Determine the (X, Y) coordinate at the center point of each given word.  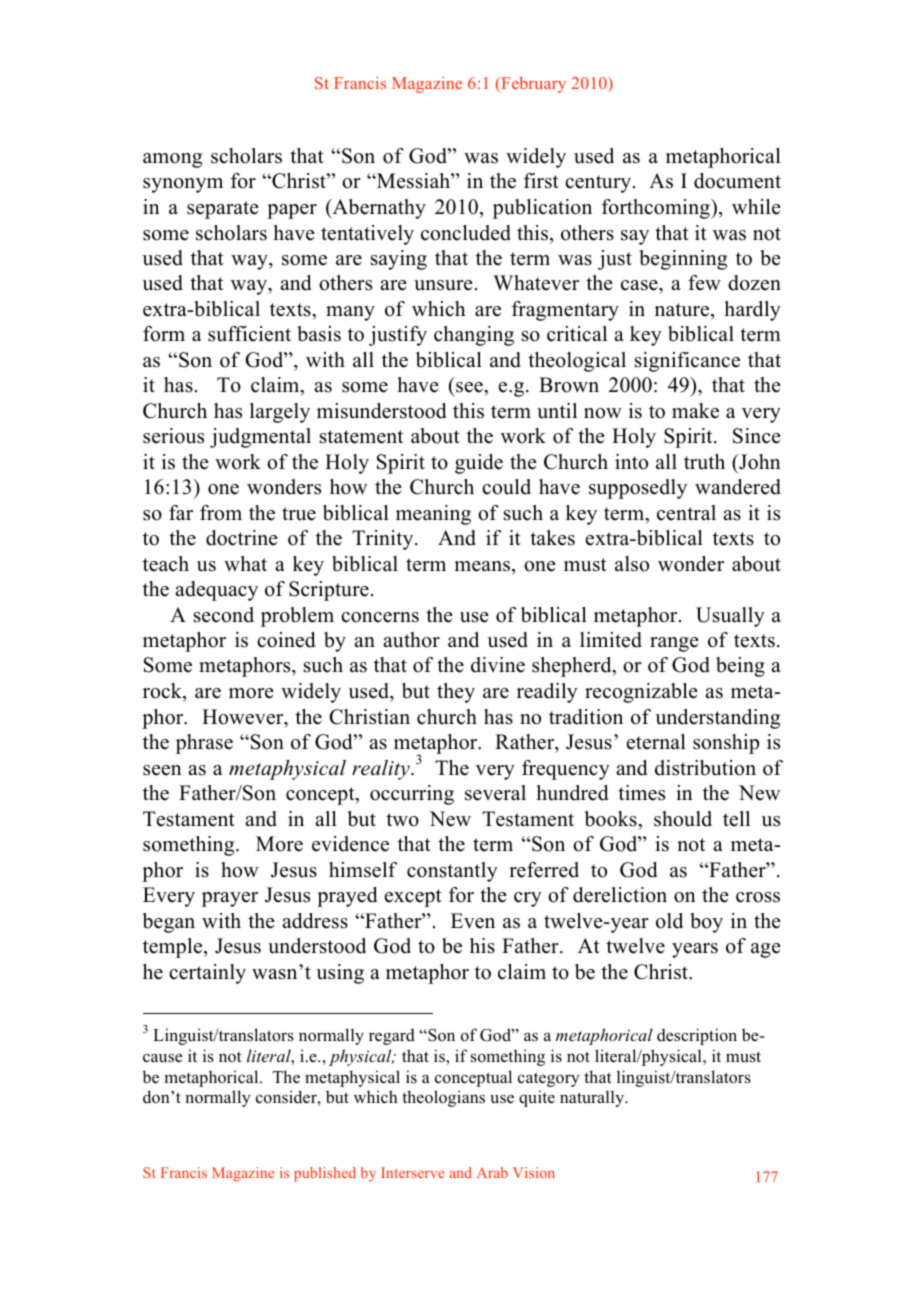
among (172, 160)
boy (706, 923)
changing (474, 336)
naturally (593, 1098)
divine (498, 665)
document (737, 181)
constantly (452, 872)
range (674, 644)
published (325, 1174)
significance (687, 362)
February (532, 84)
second (224, 615)
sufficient (249, 334)
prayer (230, 899)
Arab (492, 1172)
